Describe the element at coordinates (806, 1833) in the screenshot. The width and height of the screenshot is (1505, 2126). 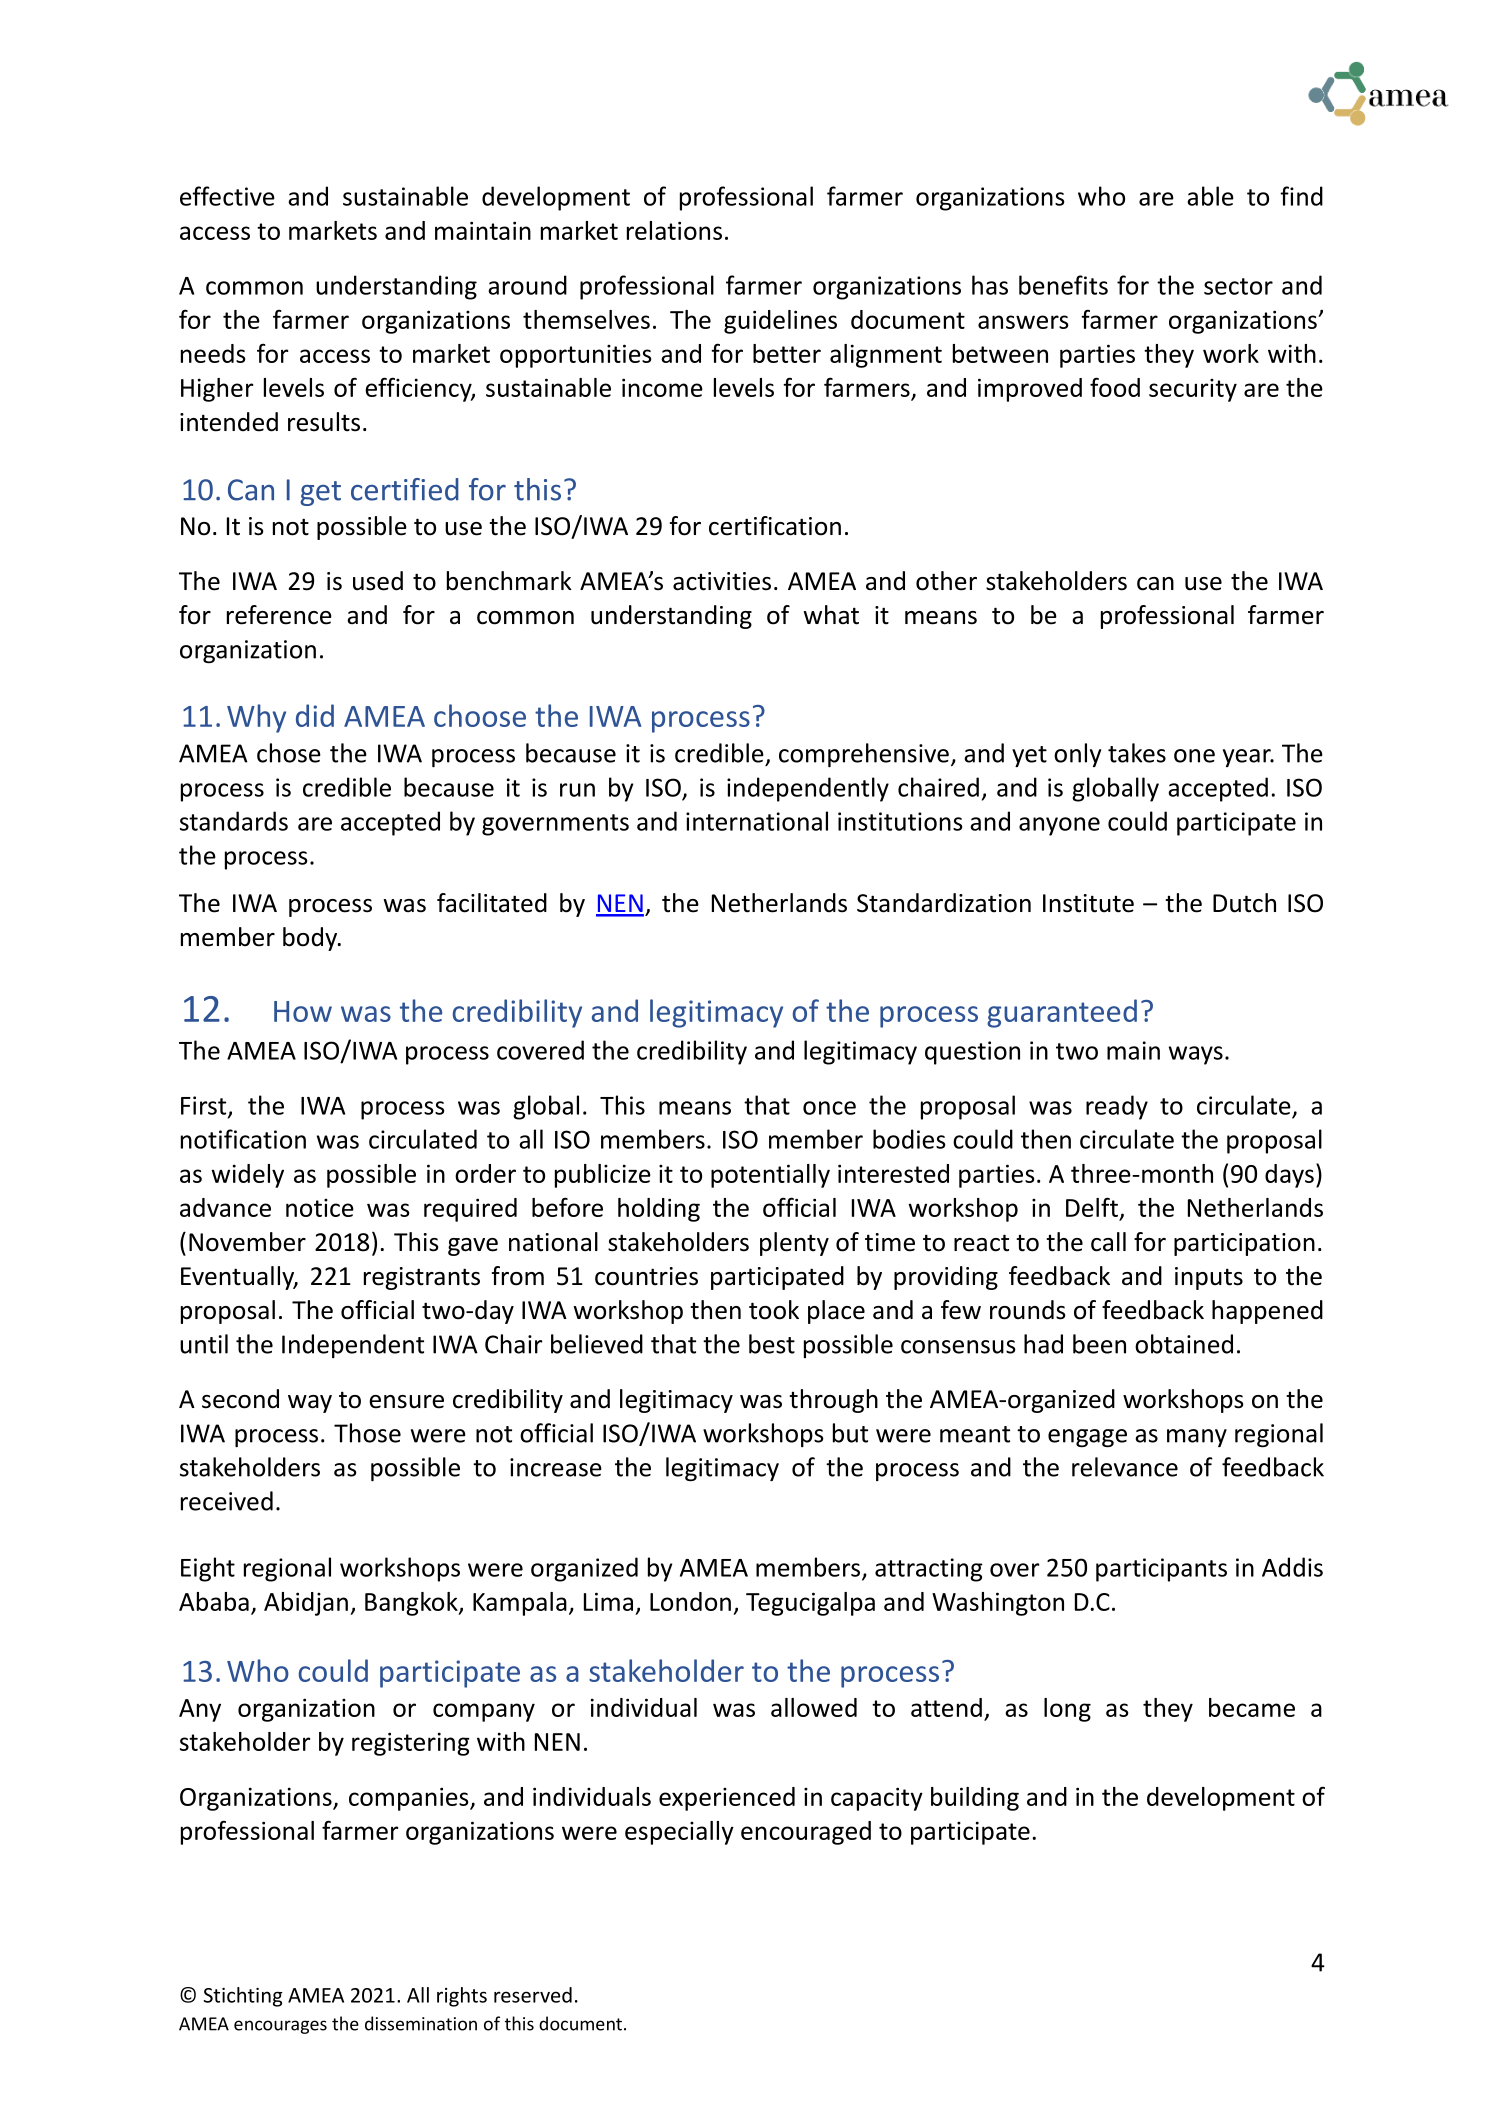
I see `encouraged` at that location.
